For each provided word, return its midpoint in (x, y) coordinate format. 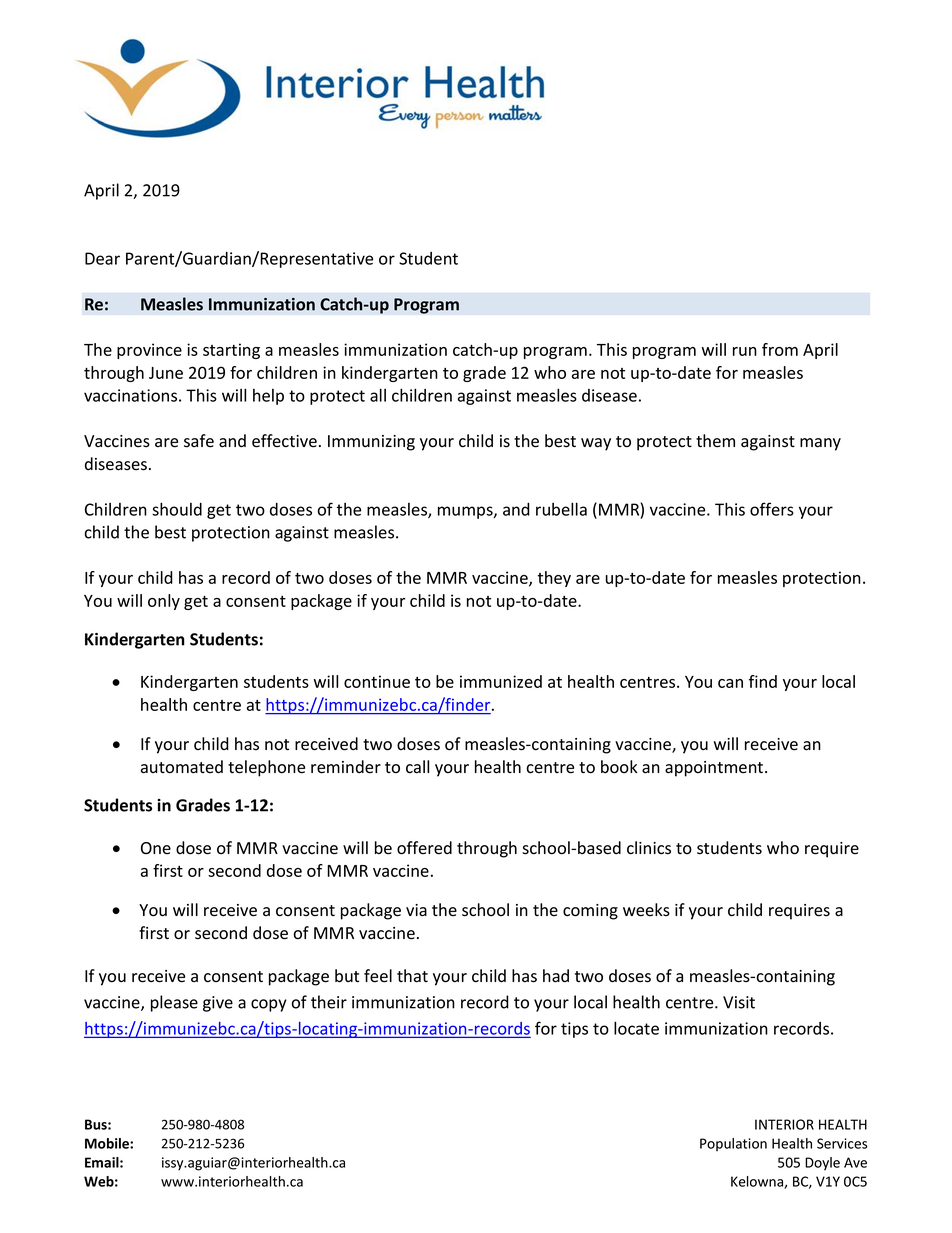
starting (231, 351)
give (218, 1004)
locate (636, 1028)
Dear (102, 258)
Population (733, 1144)
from (780, 349)
